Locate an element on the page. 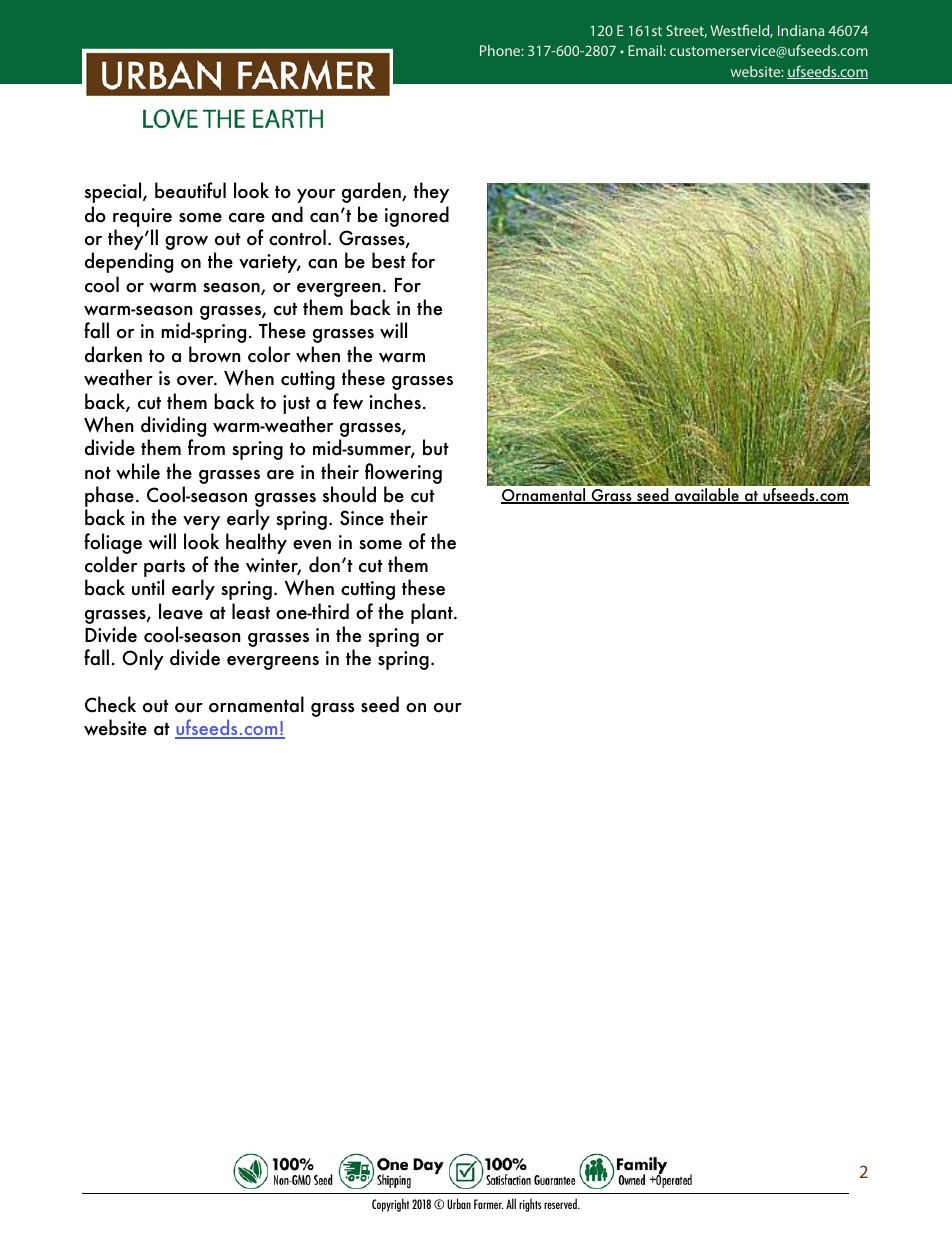 This page has height=1233, width=952. Since is located at coordinates (362, 518).
